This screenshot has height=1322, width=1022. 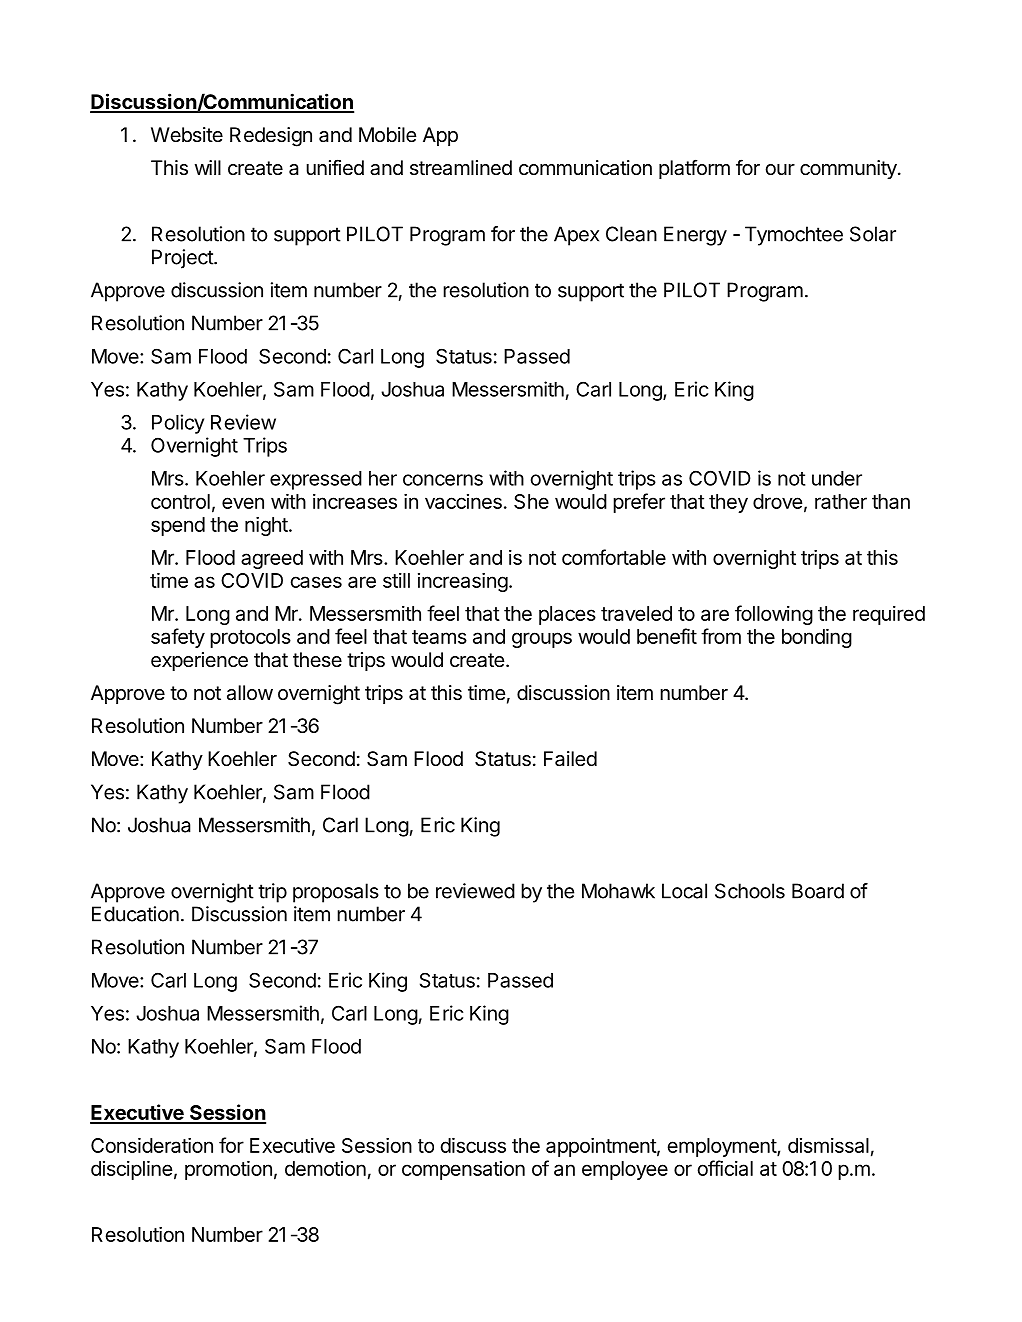 What do you see at coordinates (542, 640) in the screenshot?
I see `groups` at bounding box center [542, 640].
